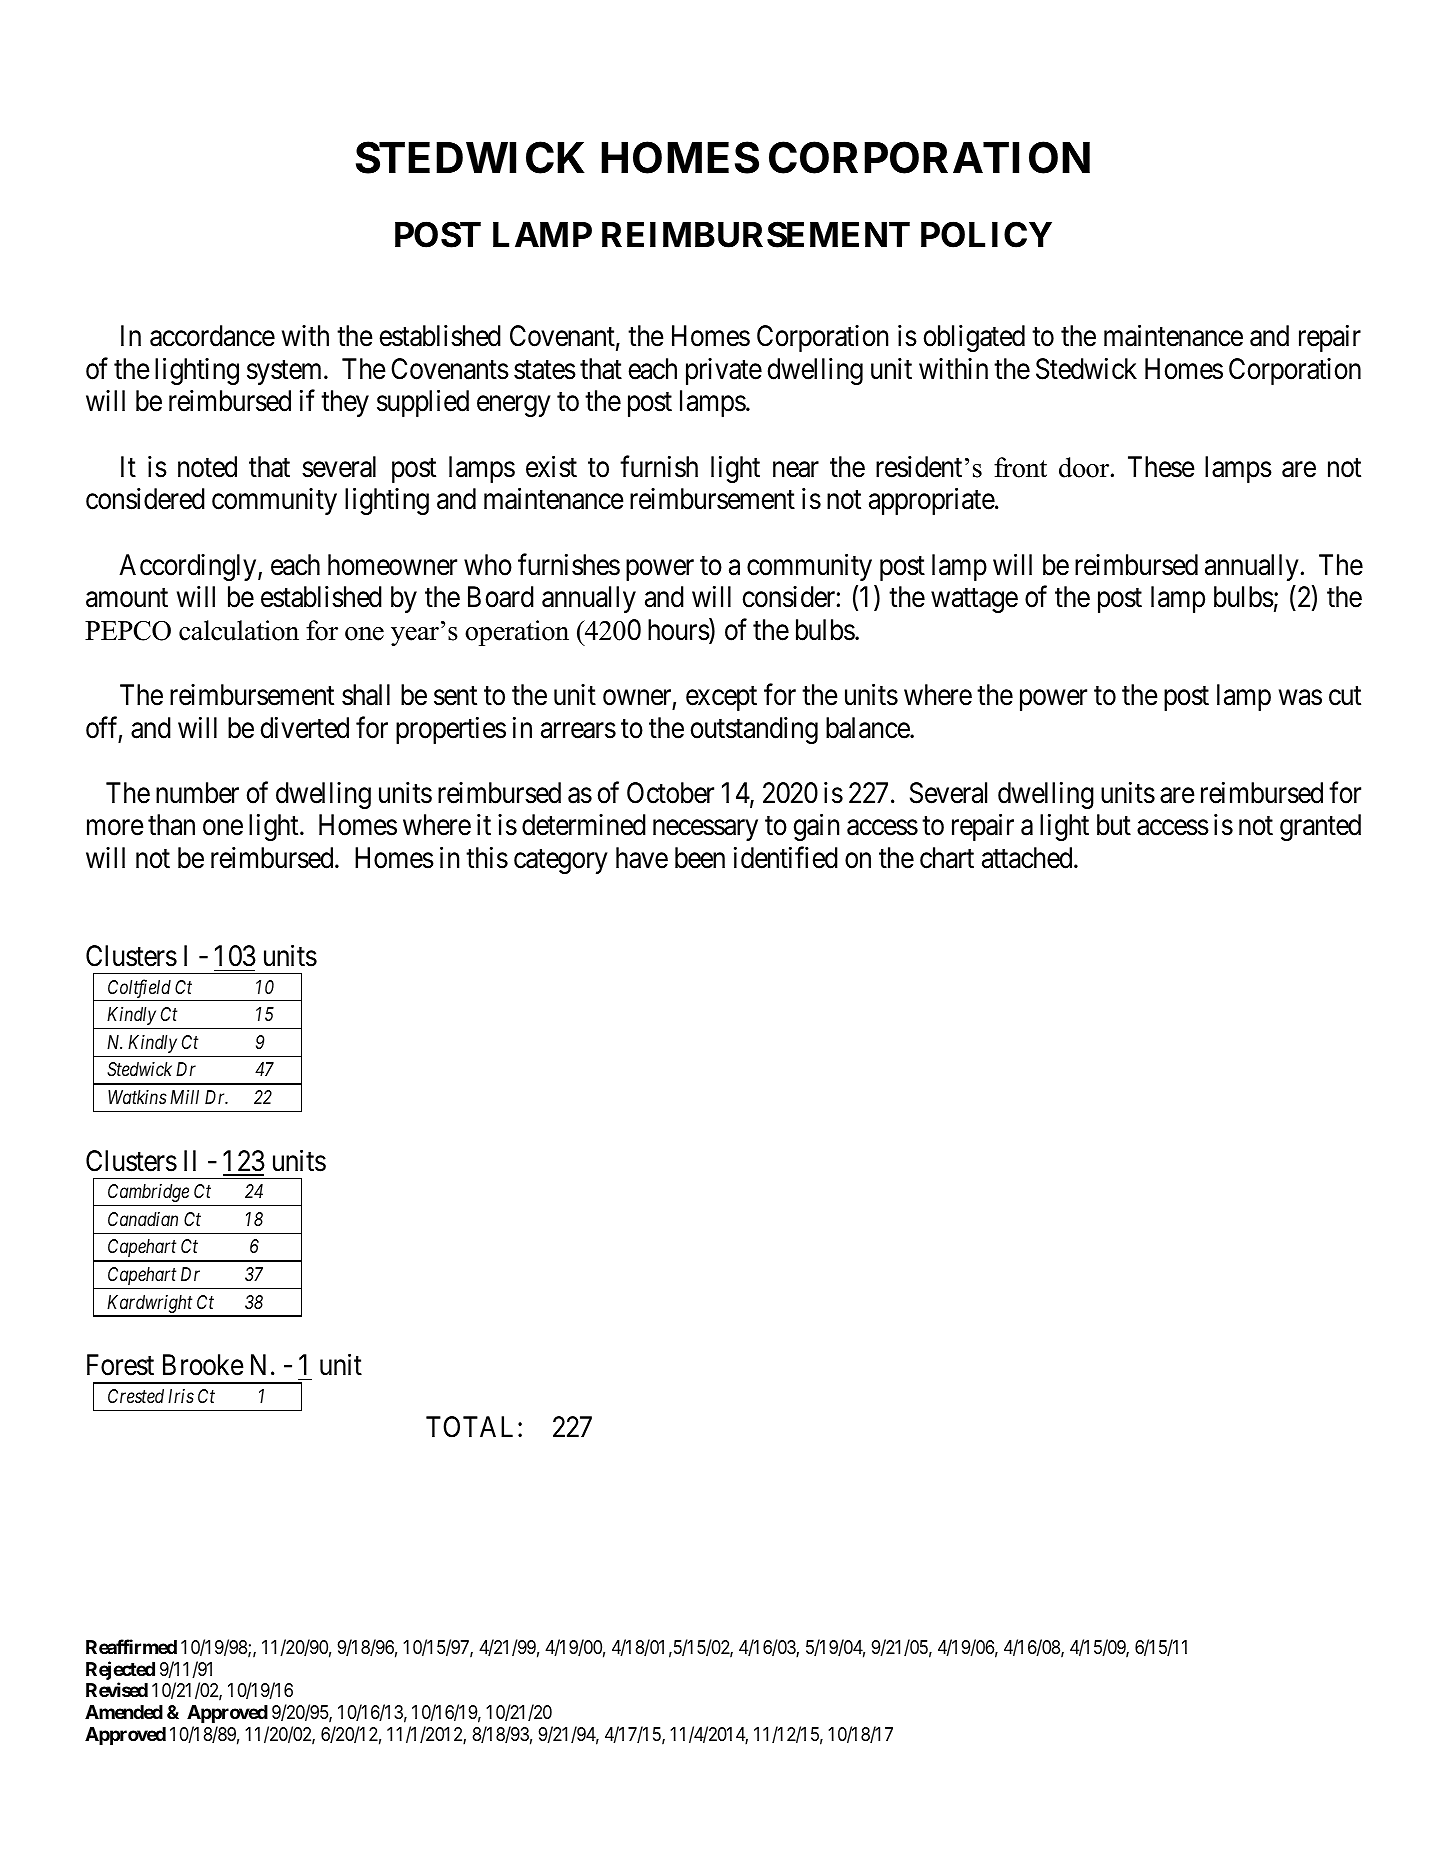  I want to click on Amended, so click(124, 1712).
